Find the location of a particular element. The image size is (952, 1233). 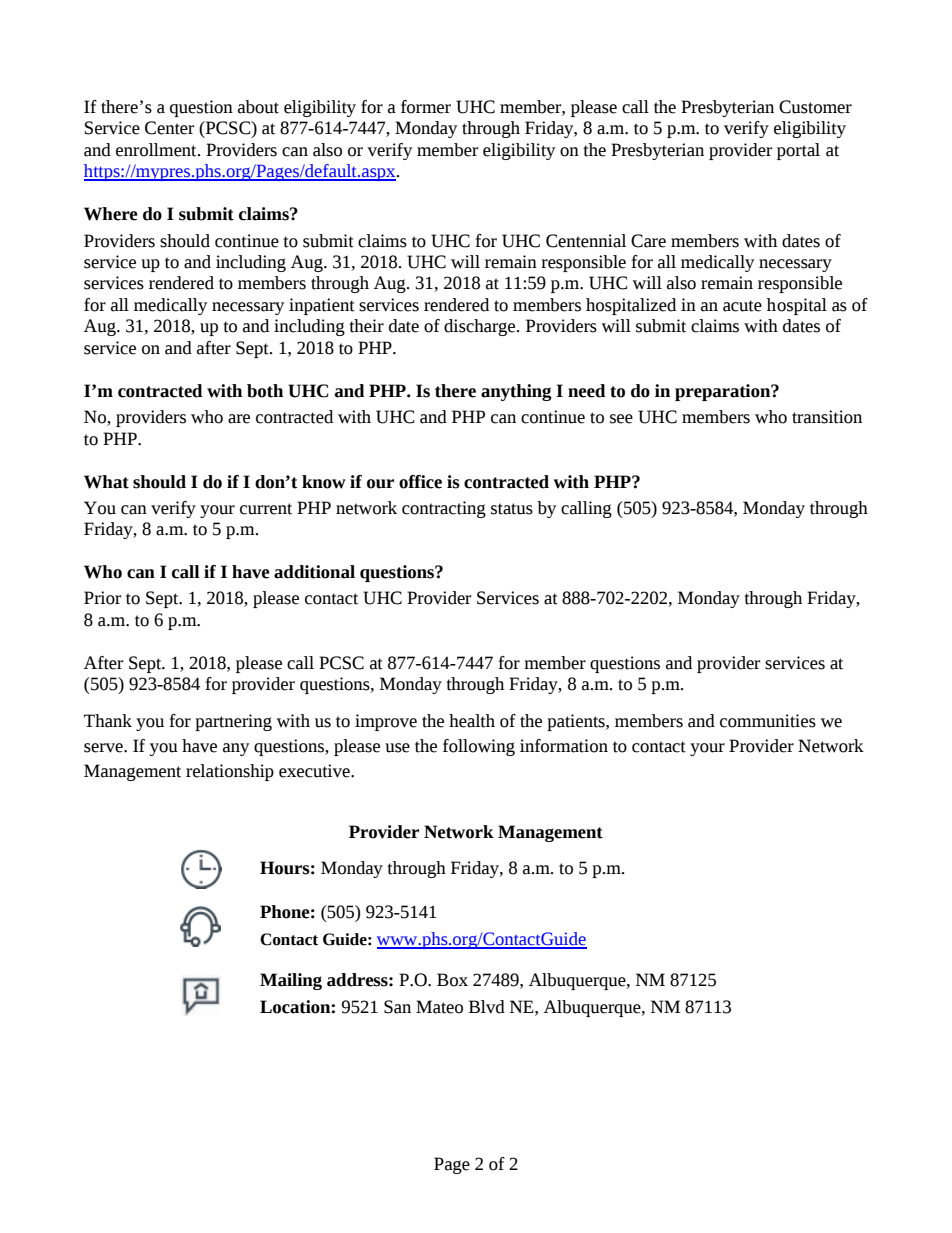

Center is located at coordinates (169, 128).
